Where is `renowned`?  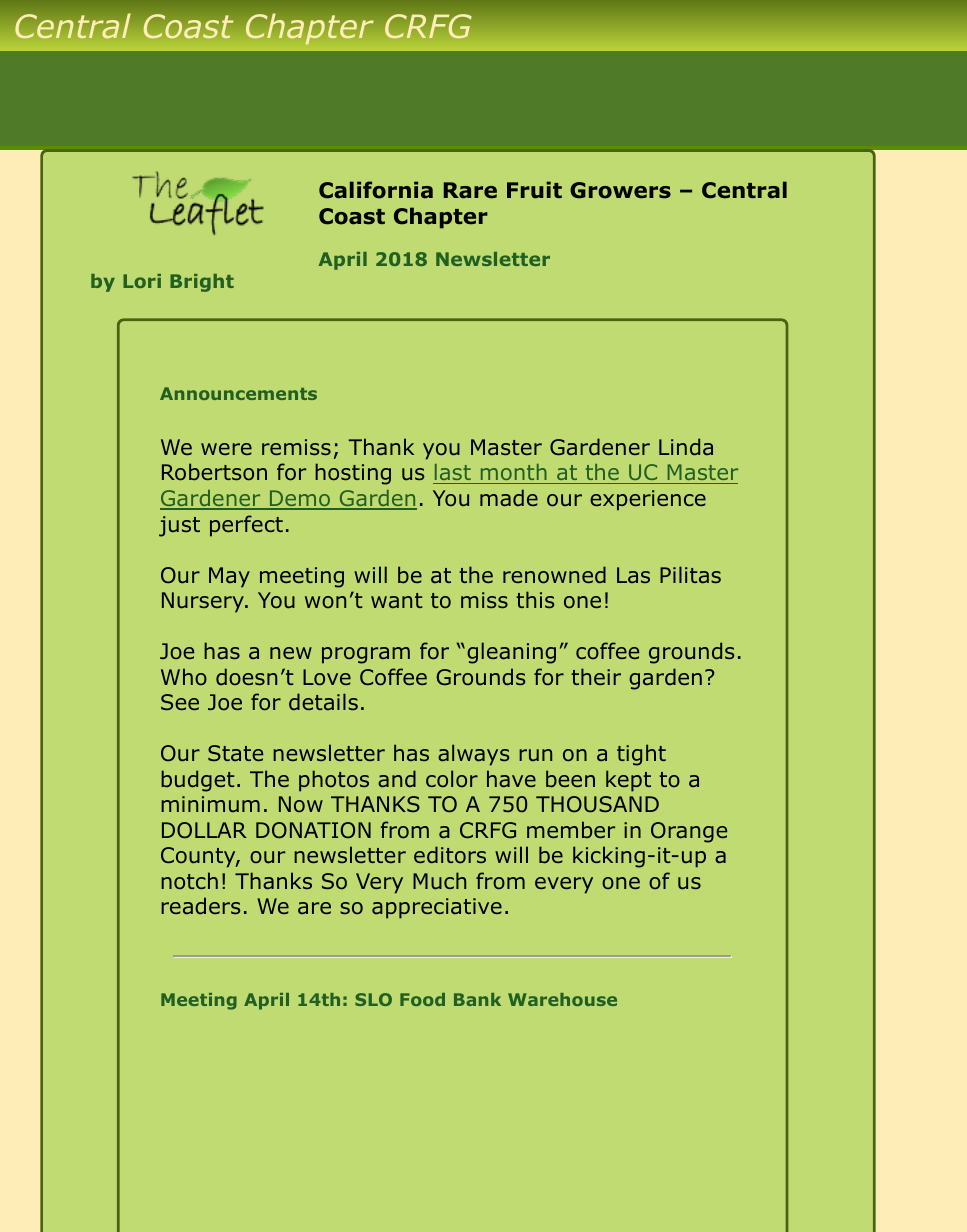
renowned is located at coordinates (554, 575).
